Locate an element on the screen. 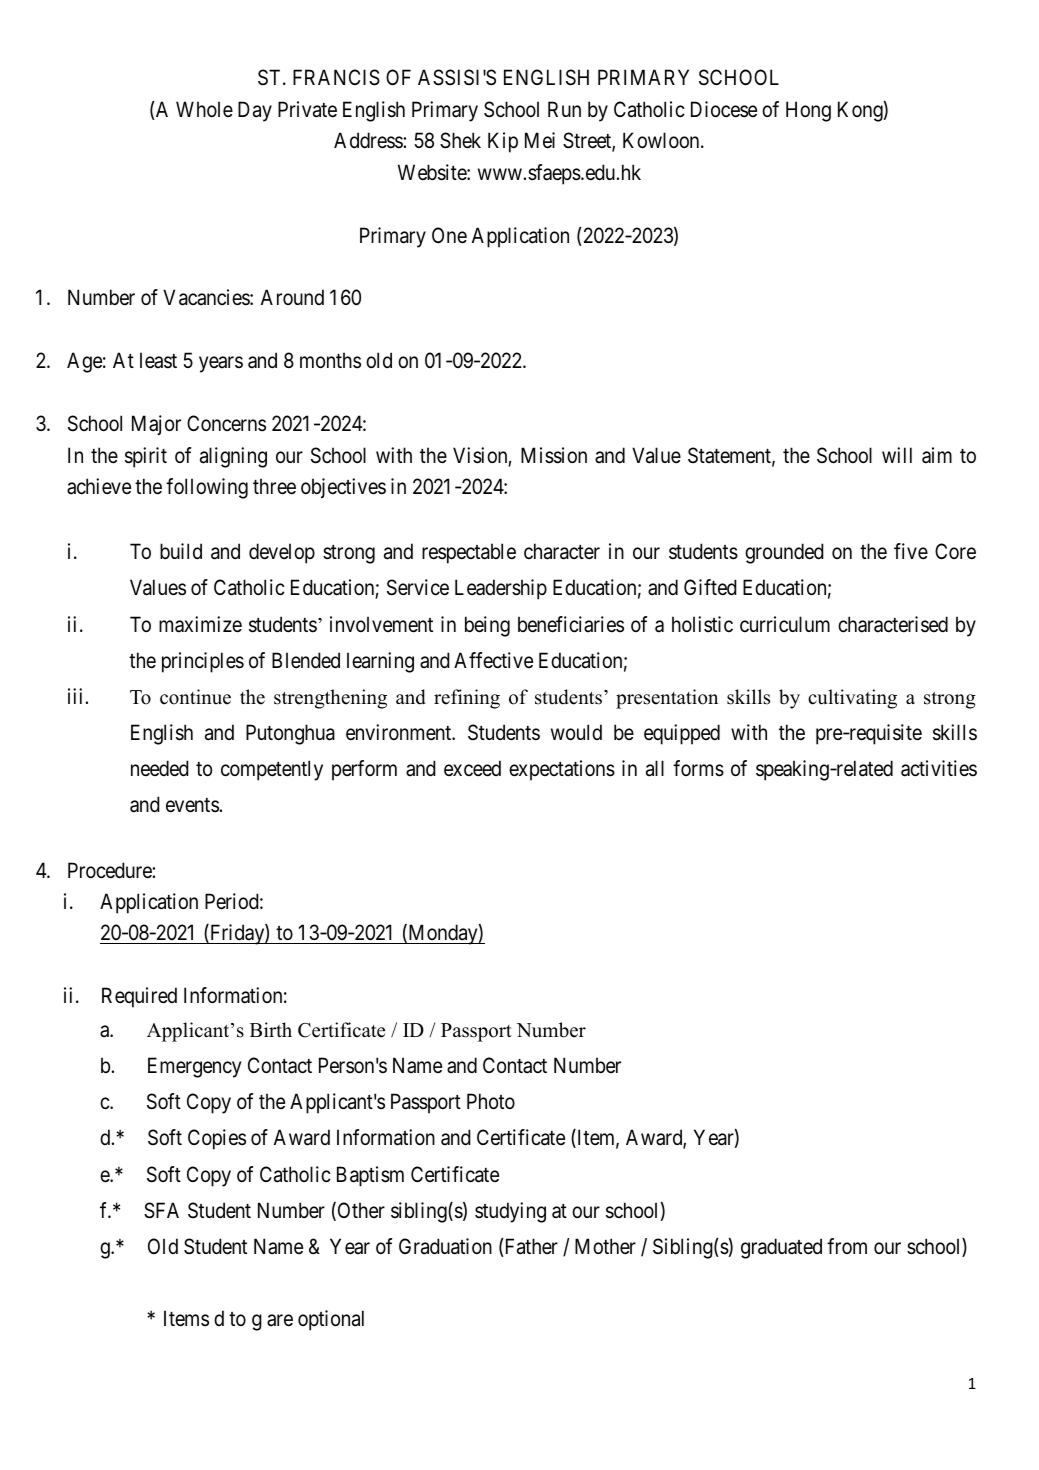 This screenshot has width=1039, height=1470. Hong is located at coordinates (808, 111).
